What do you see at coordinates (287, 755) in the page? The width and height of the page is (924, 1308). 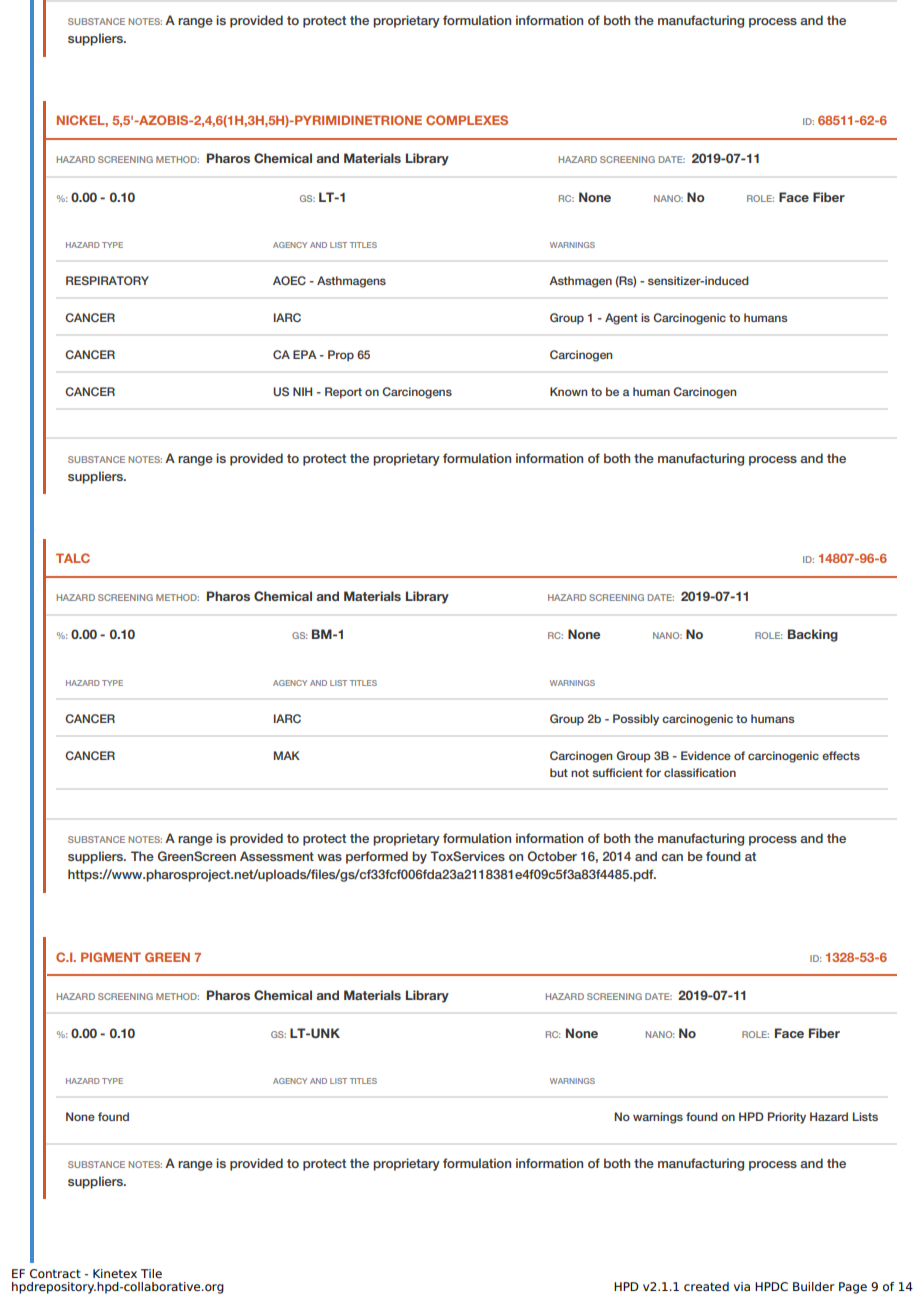 I see `MAK` at bounding box center [287, 755].
